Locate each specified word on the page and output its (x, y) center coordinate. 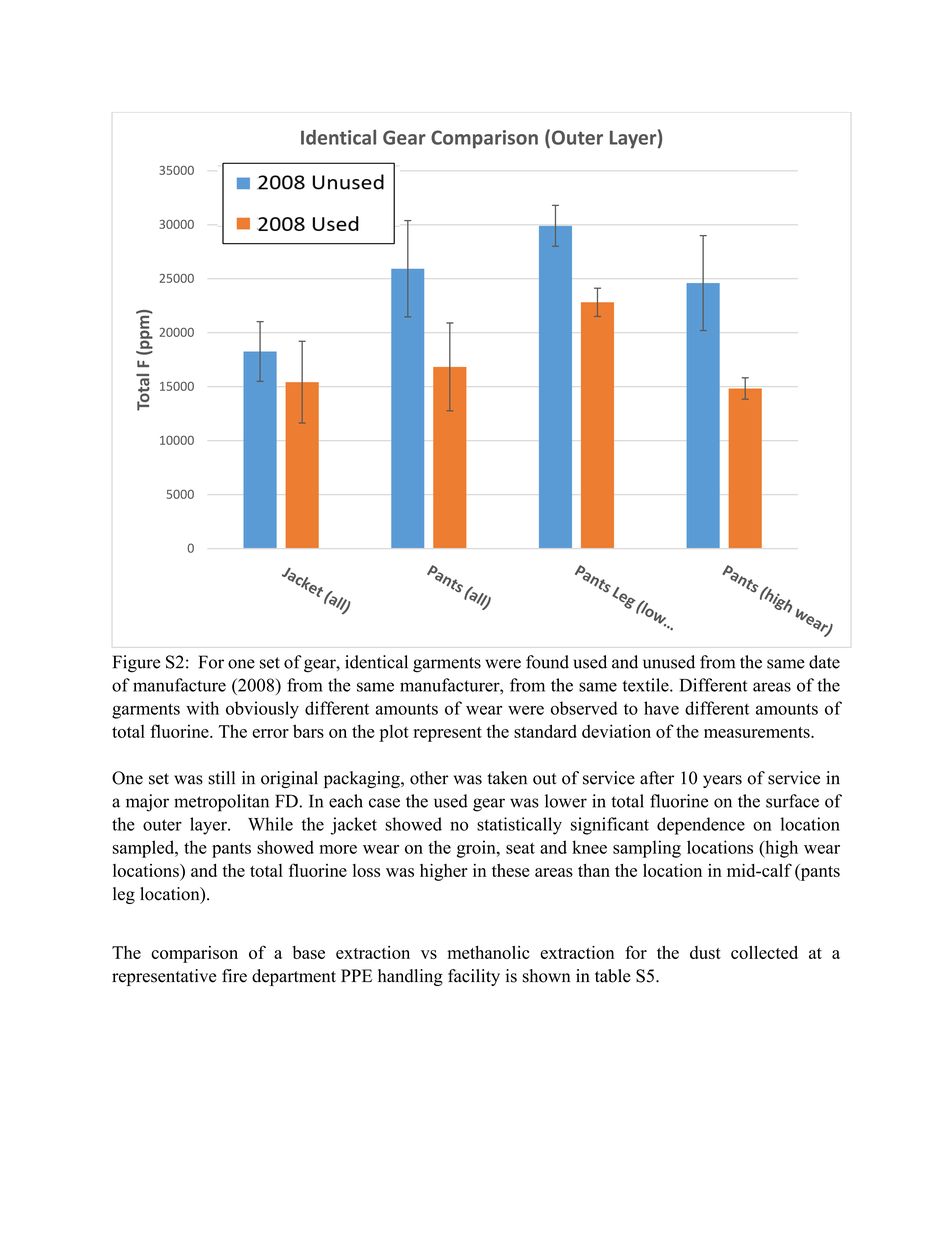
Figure (136, 664)
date (824, 662)
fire (234, 976)
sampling (647, 849)
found (547, 662)
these (511, 870)
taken (507, 778)
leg (124, 895)
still (221, 778)
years (722, 781)
